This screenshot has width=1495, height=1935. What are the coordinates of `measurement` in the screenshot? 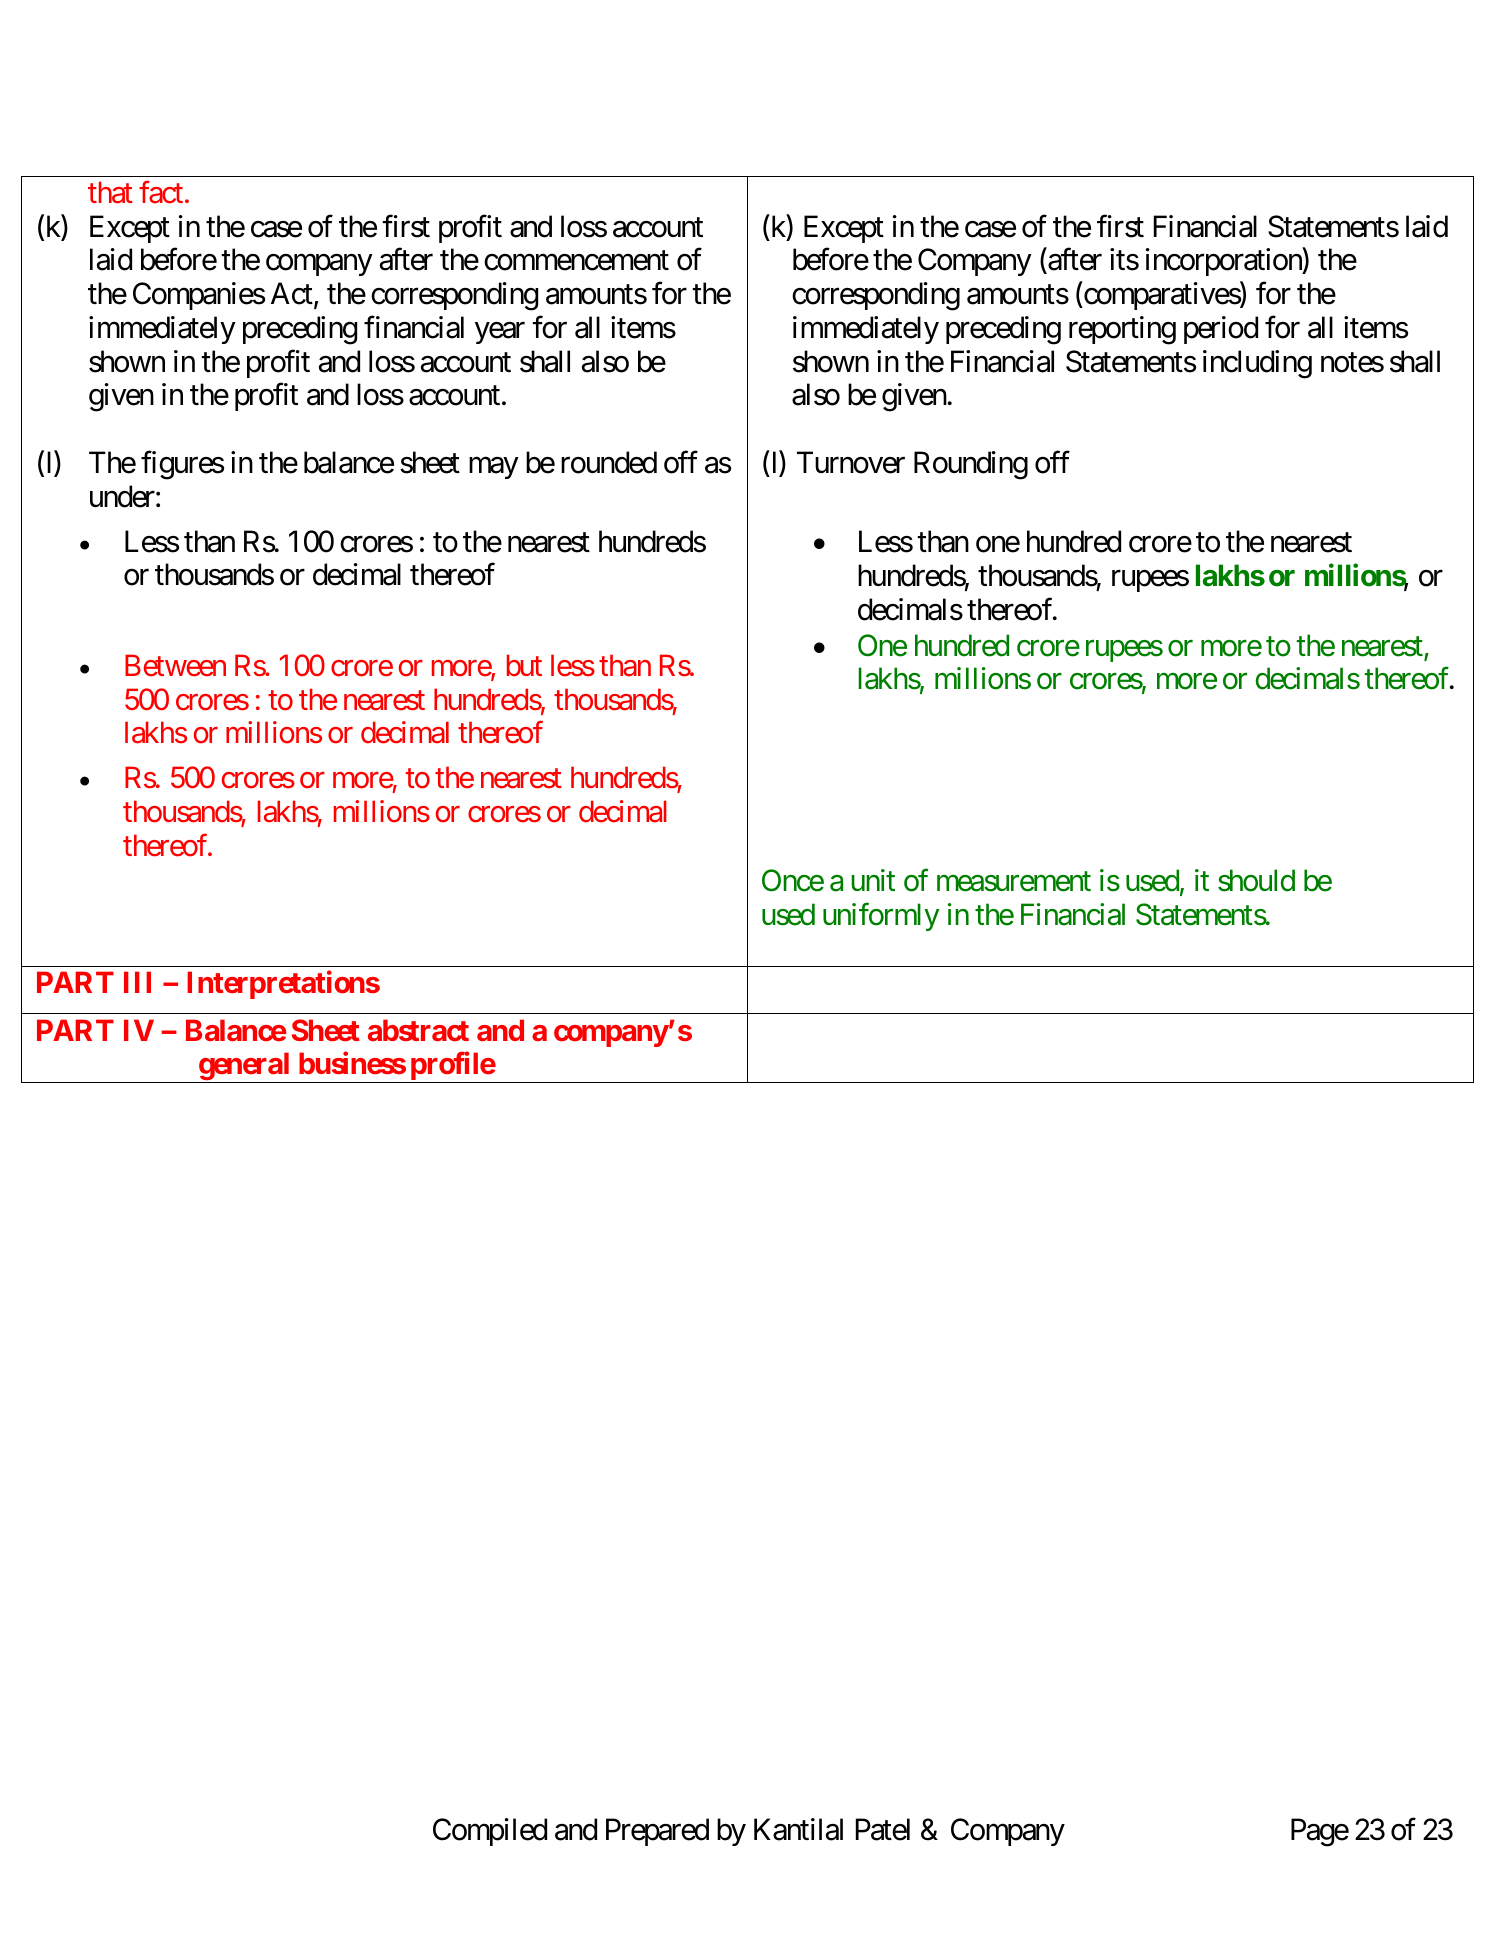 It's located at (1014, 882).
